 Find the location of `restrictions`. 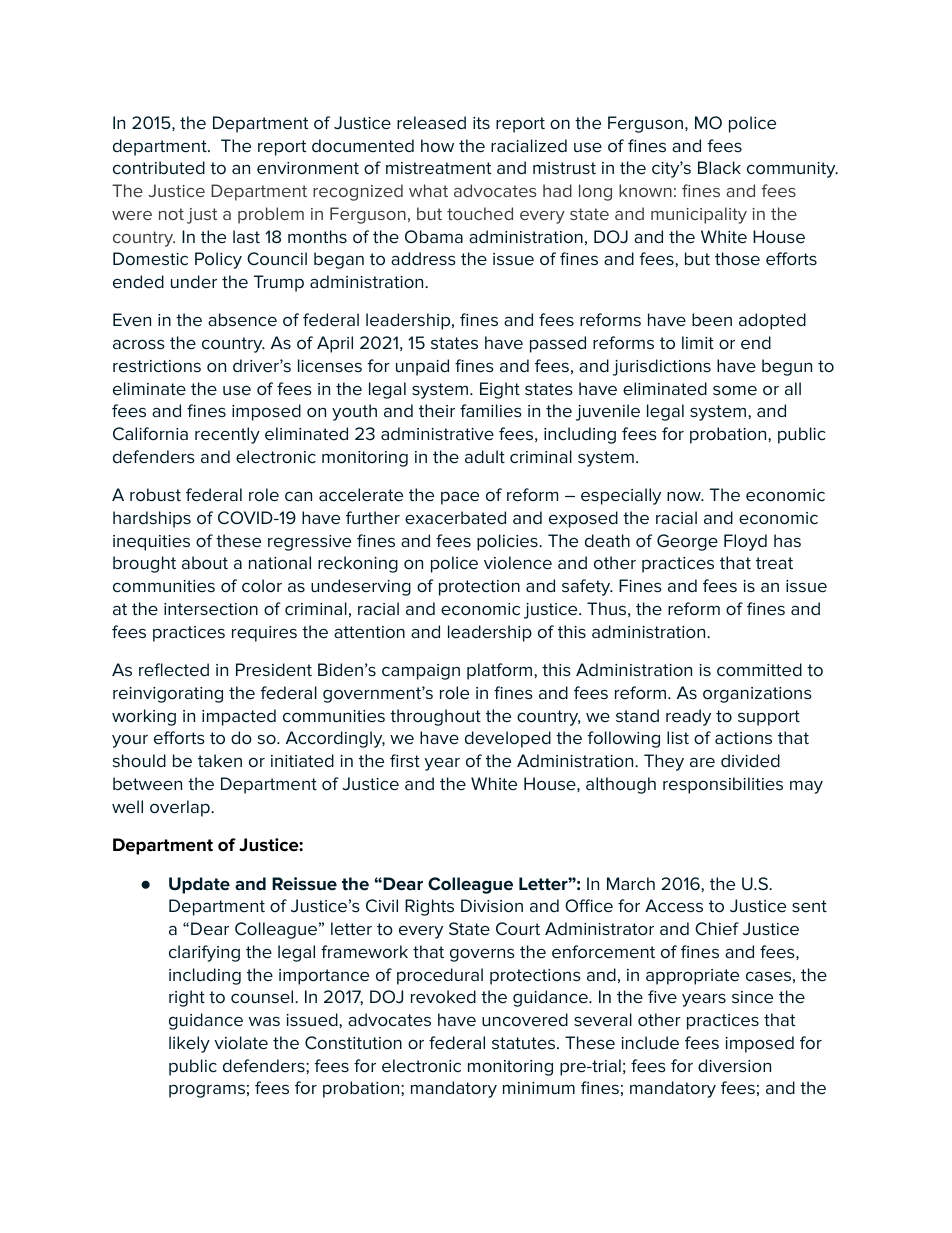

restrictions is located at coordinates (157, 366).
